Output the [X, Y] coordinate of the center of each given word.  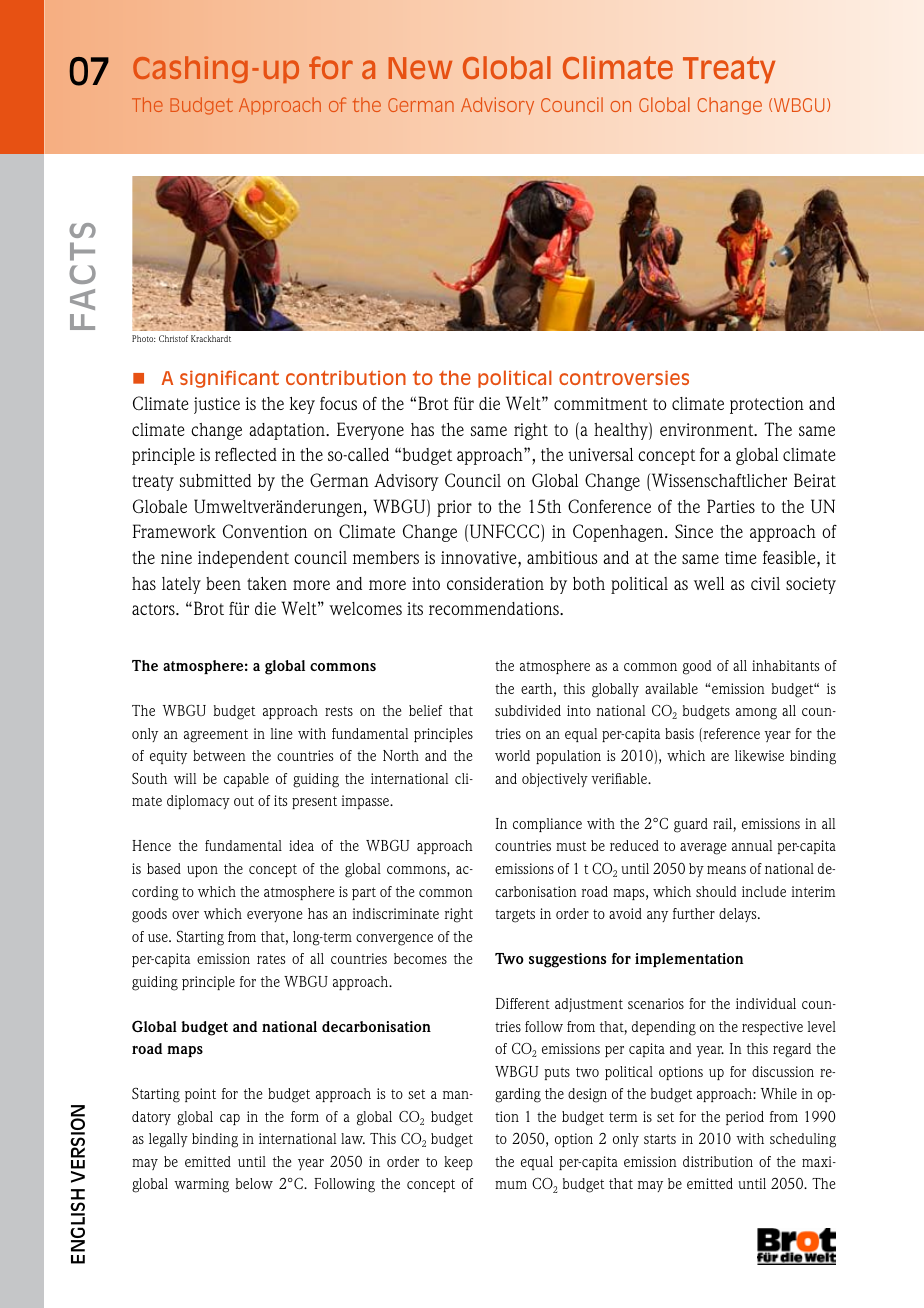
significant [229, 379]
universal [600, 454]
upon [202, 871]
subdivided [528, 710]
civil [765, 583]
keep [458, 1163]
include [764, 891]
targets [515, 916]
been [223, 583]
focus [338, 403]
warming [201, 1185]
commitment [601, 403]
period [745, 1118]
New [420, 68]
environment [708, 429]
